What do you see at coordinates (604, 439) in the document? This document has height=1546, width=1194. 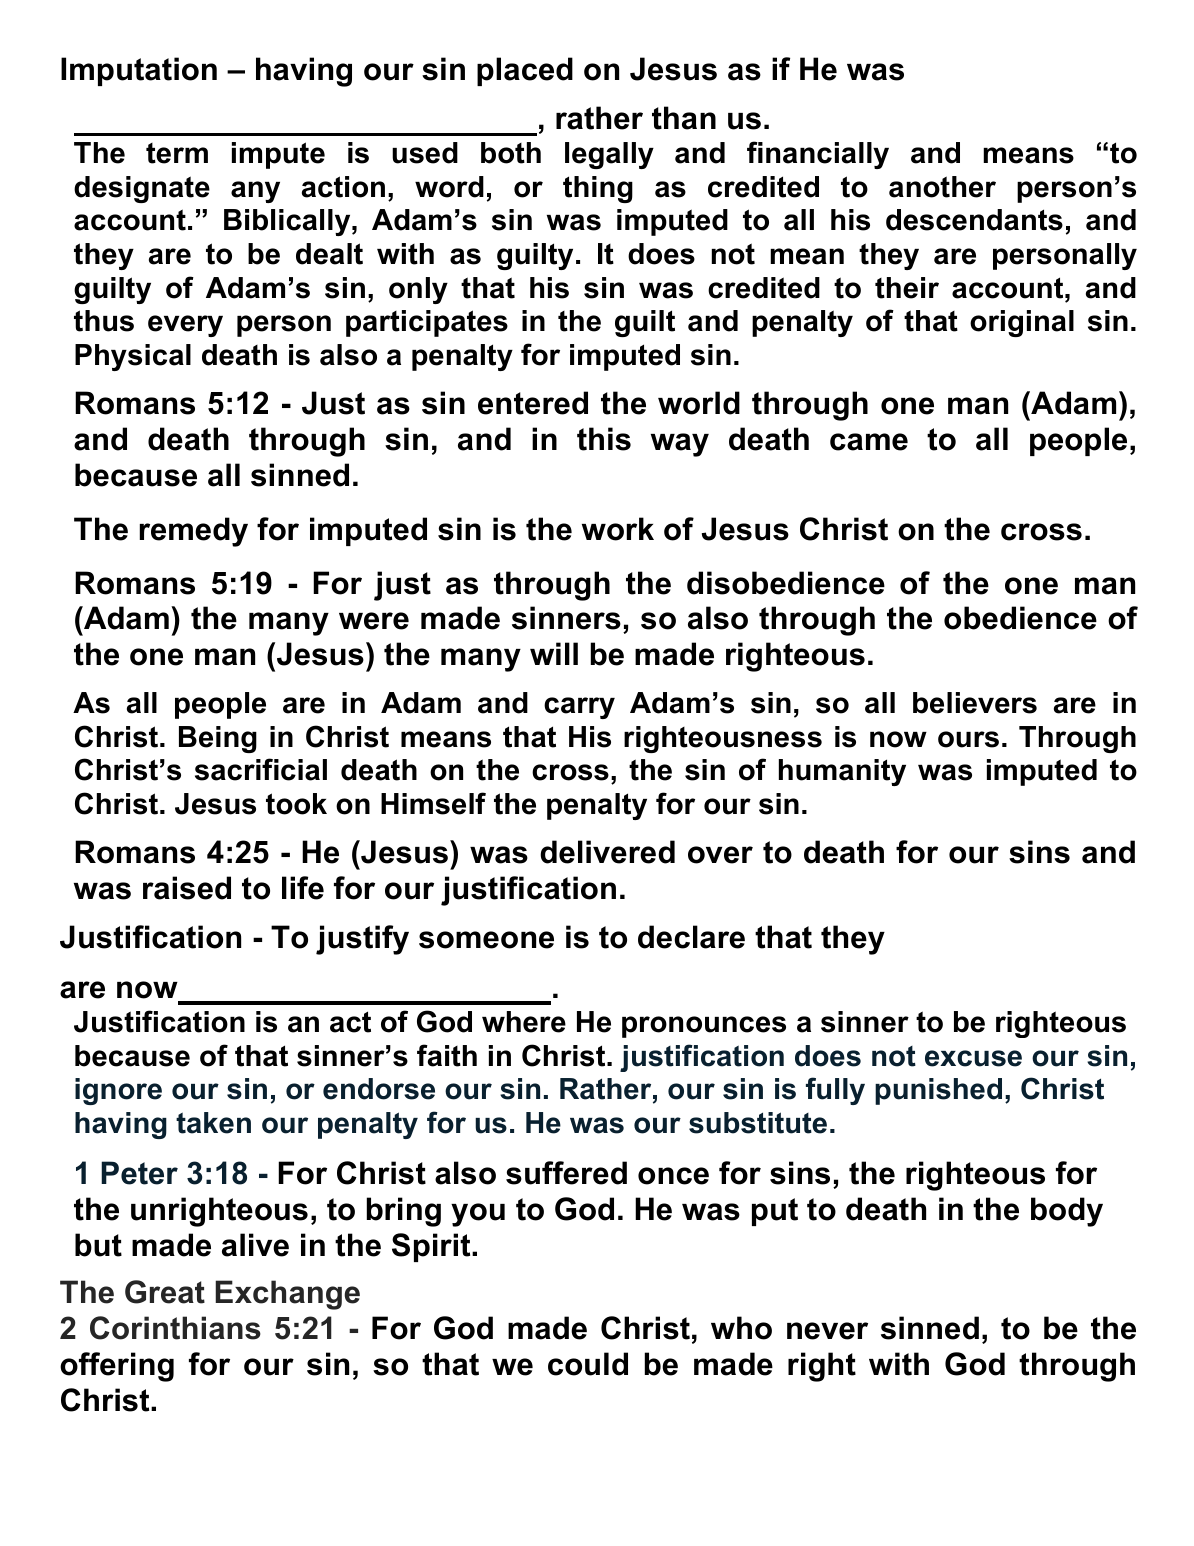 I see `this` at bounding box center [604, 439].
